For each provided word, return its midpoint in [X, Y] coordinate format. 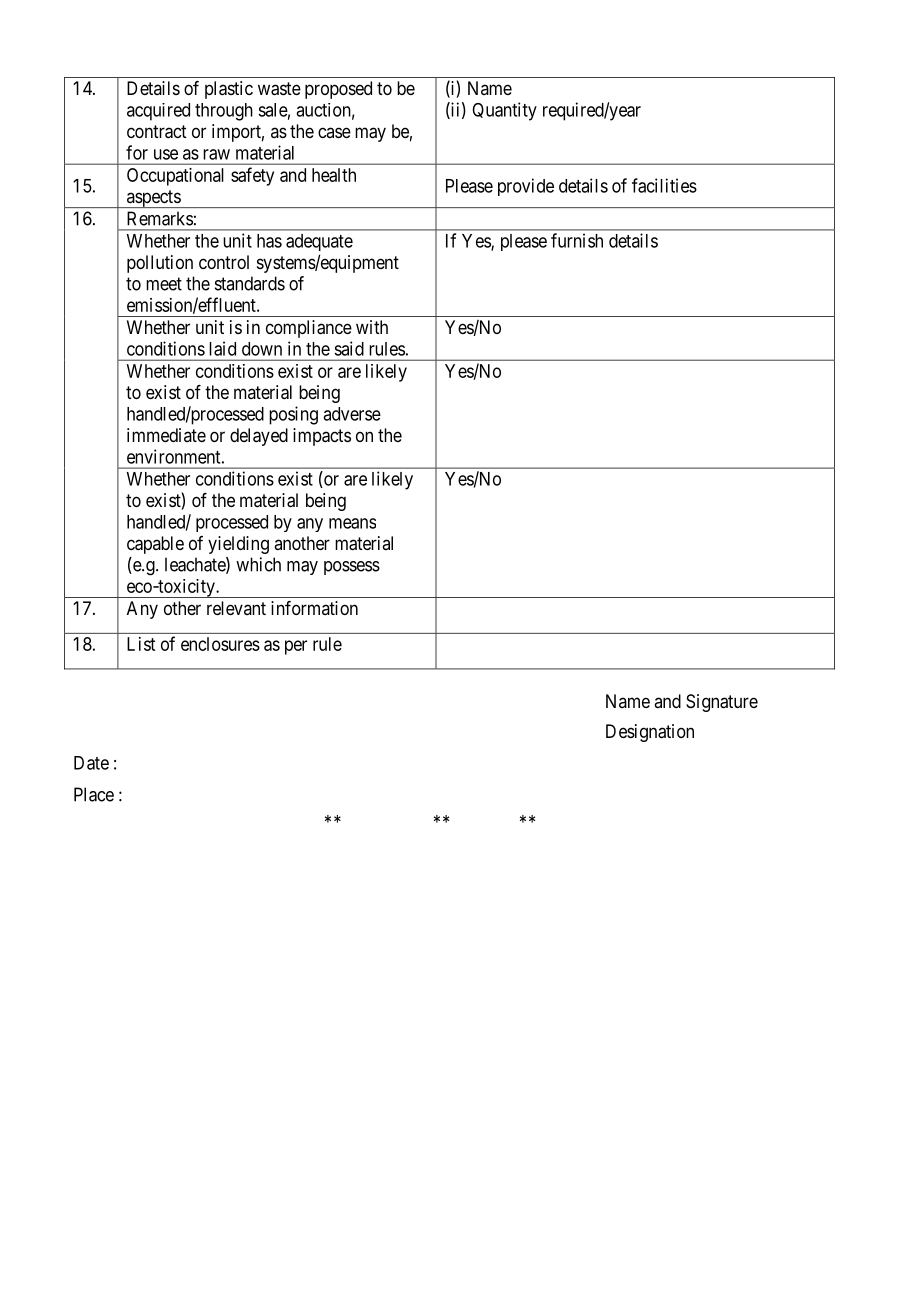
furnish [577, 240]
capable [155, 545]
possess [352, 568]
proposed [338, 90]
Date [91, 763]
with [372, 327]
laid [222, 348]
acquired [158, 112]
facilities [664, 185]
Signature [722, 703]
